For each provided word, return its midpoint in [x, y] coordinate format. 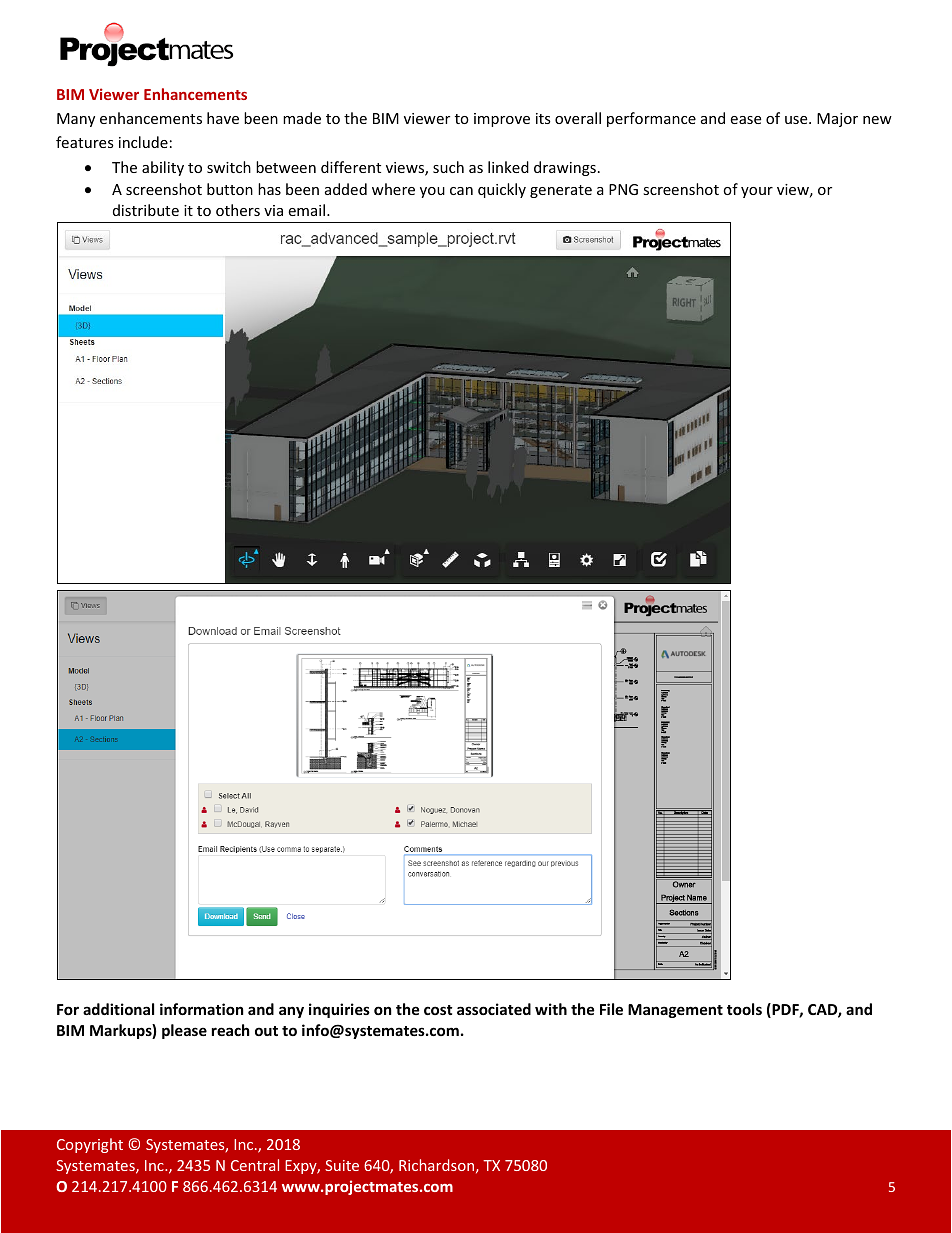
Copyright [90, 1145]
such [448, 167]
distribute [146, 210]
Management [675, 1011]
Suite [342, 1165]
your [757, 192]
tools [744, 1009]
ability [163, 168]
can [461, 191]
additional [118, 1009]
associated [494, 1009]
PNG [623, 189]
